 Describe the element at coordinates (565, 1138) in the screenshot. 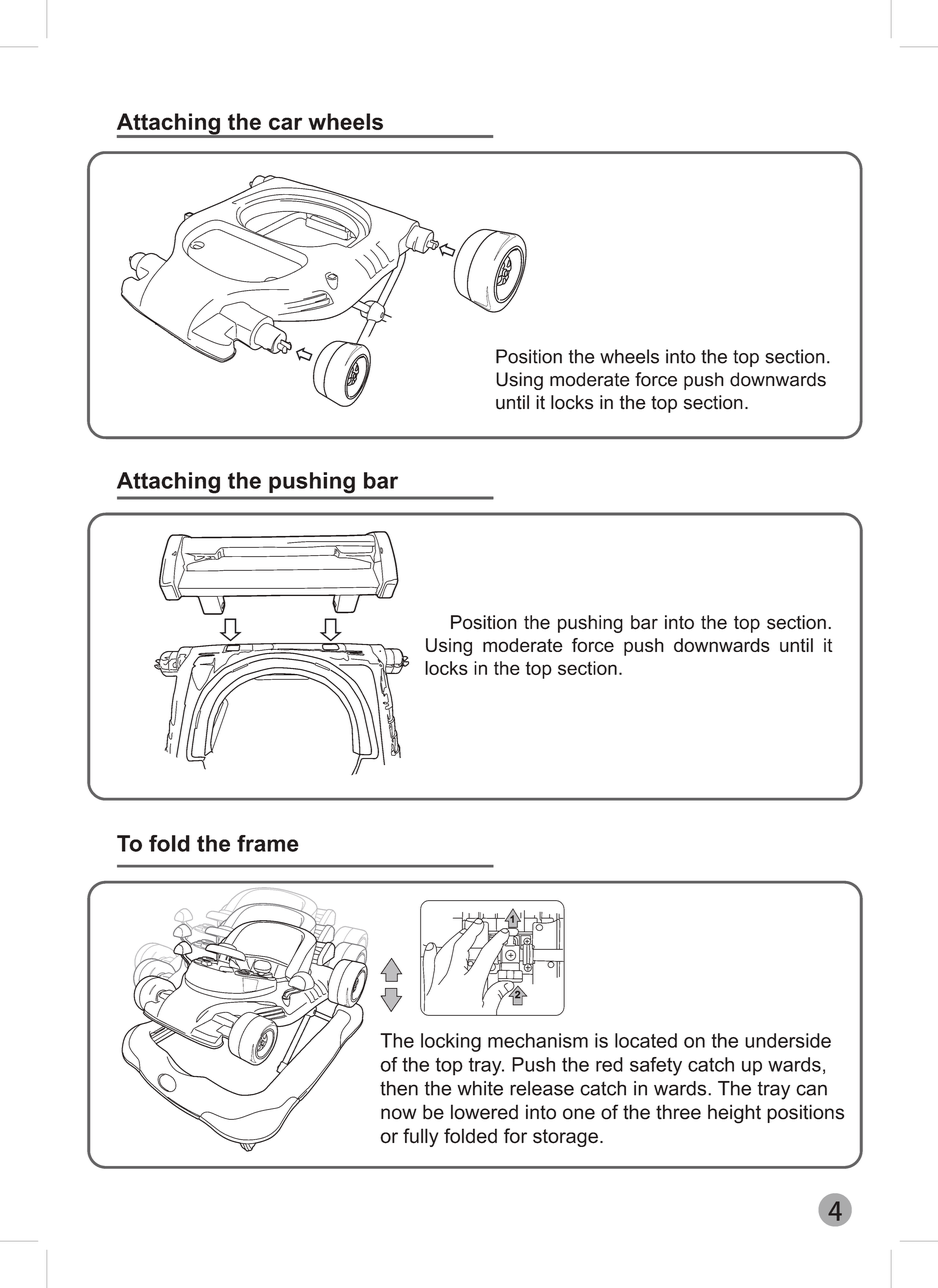

I see `storage` at that location.
